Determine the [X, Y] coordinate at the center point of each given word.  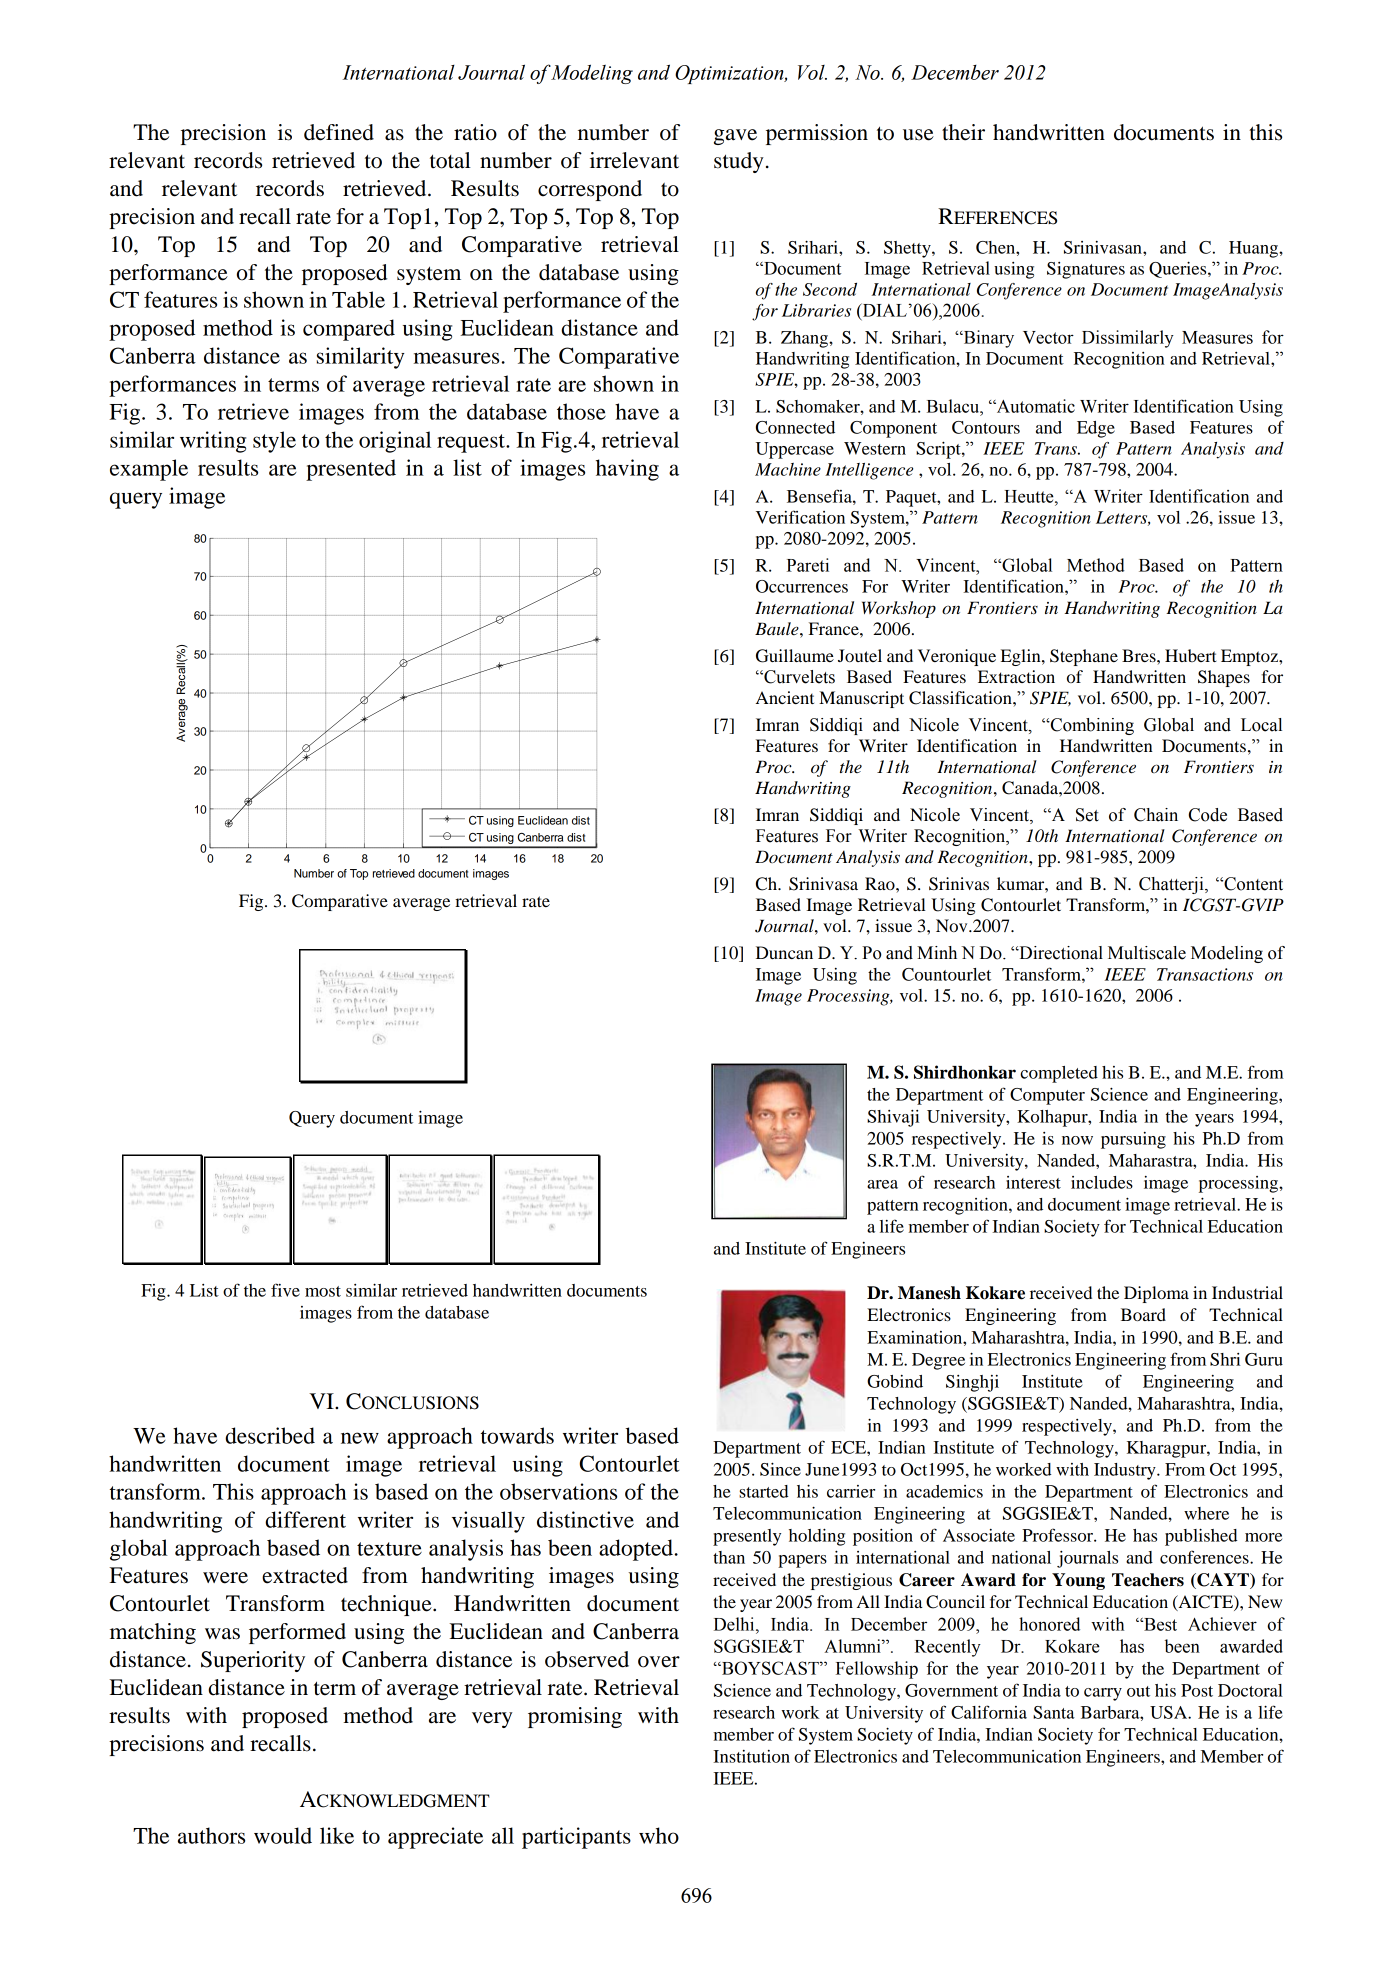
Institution [751, 1756]
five [285, 1290]
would [283, 1835]
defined [339, 132]
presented [351, 470]
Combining [1091, 726]
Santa [1054, 1712]
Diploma [1156, 1294]
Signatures [1086, 270]
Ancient [785, 697]
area [882, 1184]
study [739, 162]
